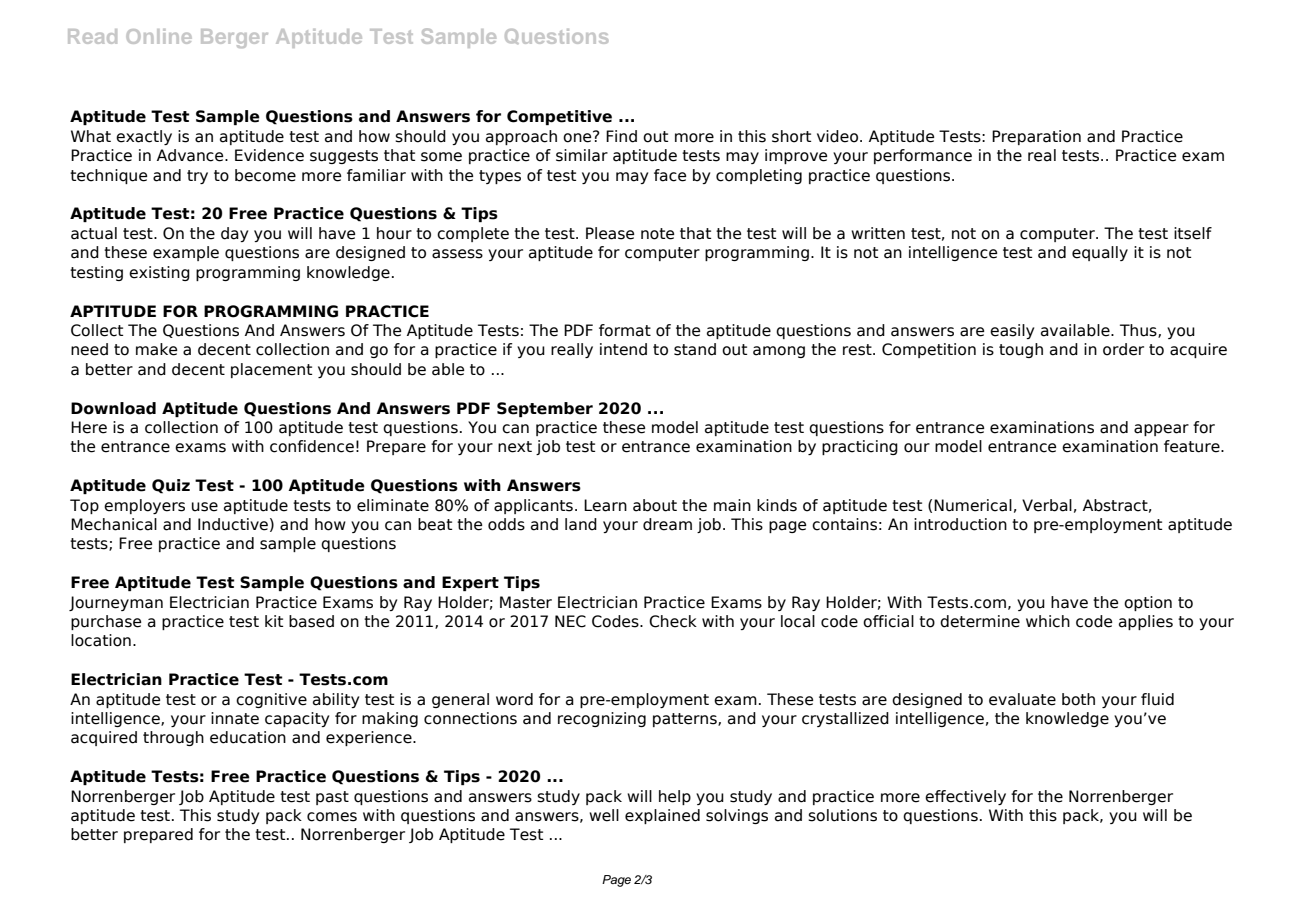  I want to click on Online, so click(159, 36).
